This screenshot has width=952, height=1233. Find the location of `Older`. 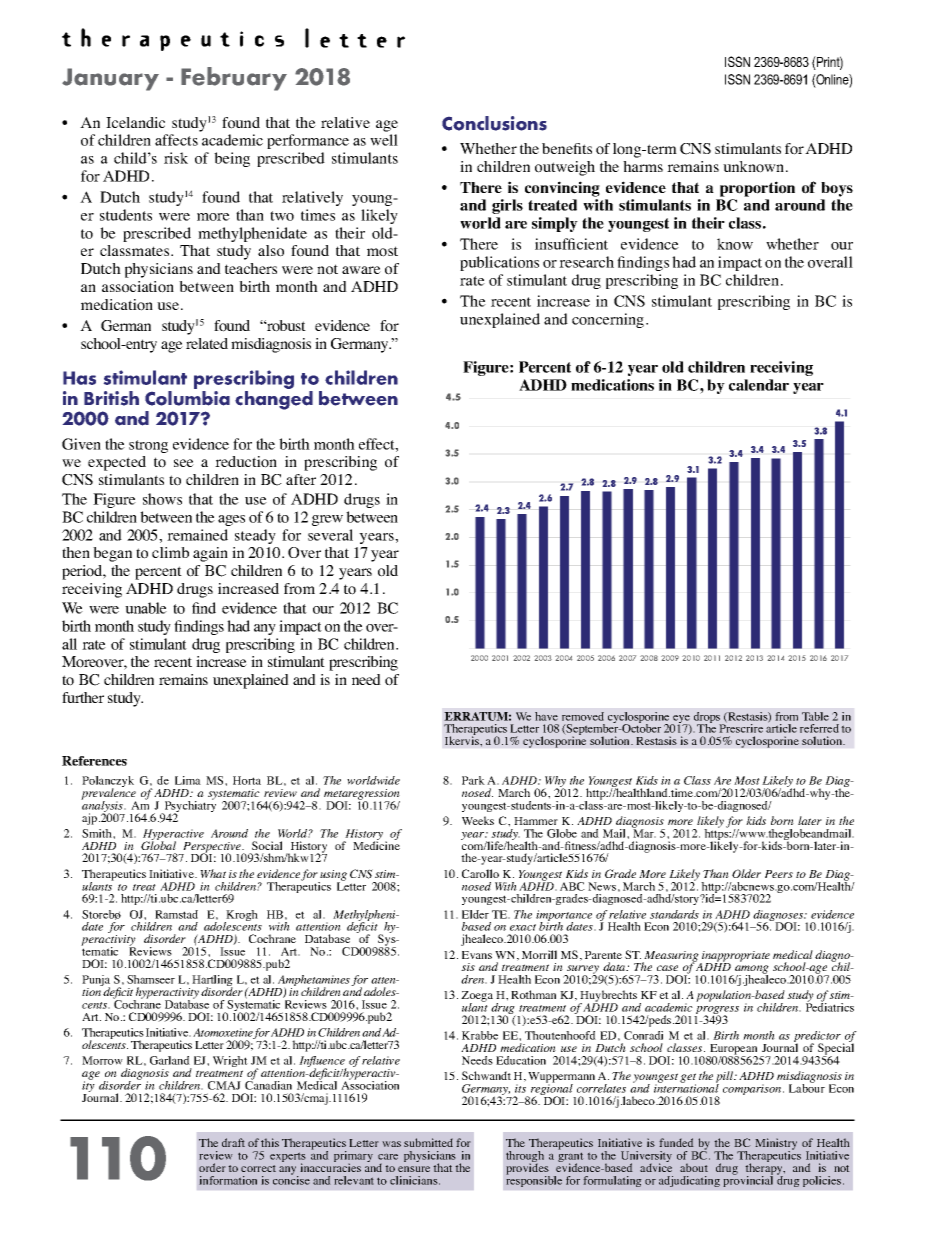

Older is located at coordinates (746, 873).
